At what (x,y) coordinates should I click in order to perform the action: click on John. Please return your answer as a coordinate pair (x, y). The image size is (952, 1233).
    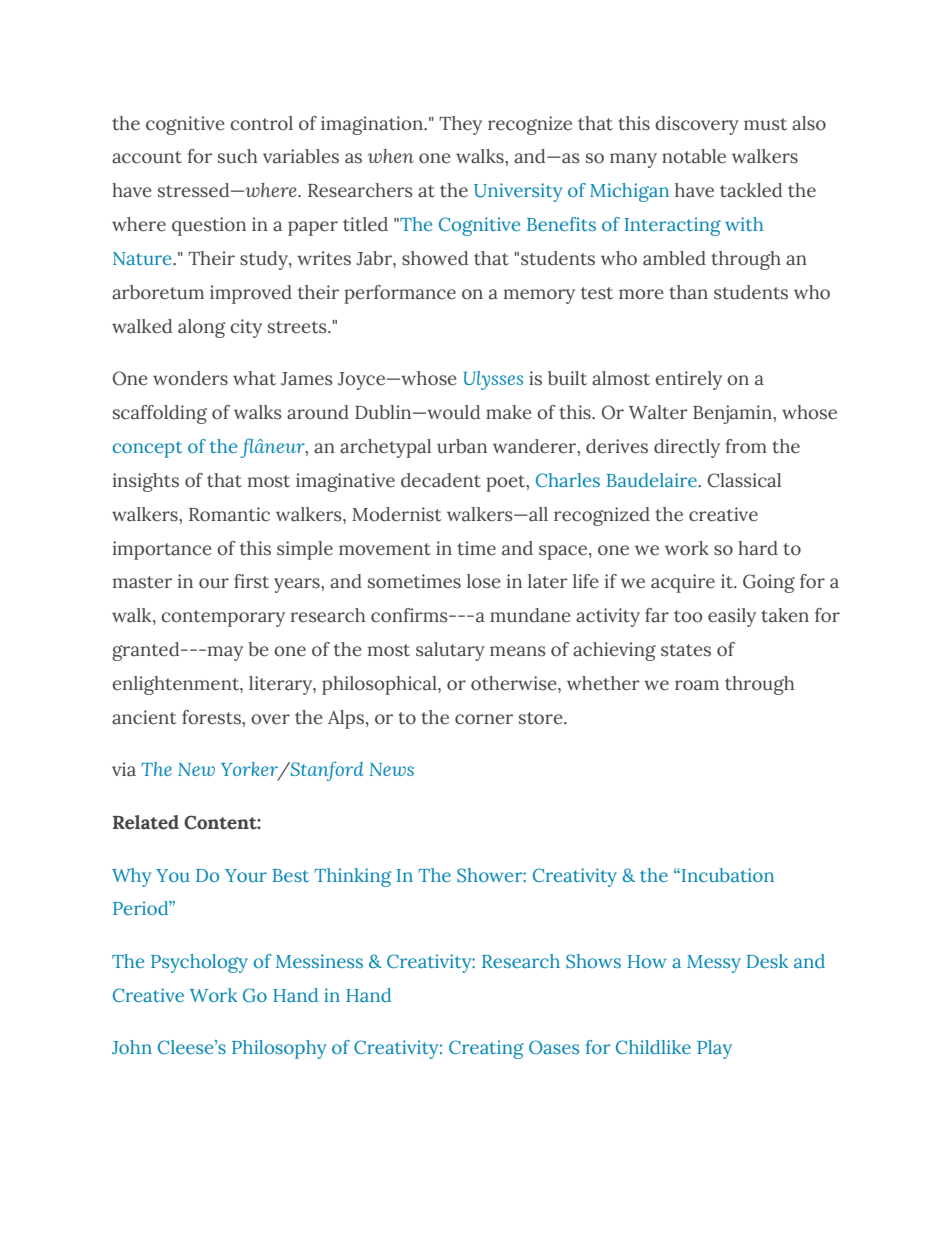
    Looking at the image, I should click on (132, 1047).
